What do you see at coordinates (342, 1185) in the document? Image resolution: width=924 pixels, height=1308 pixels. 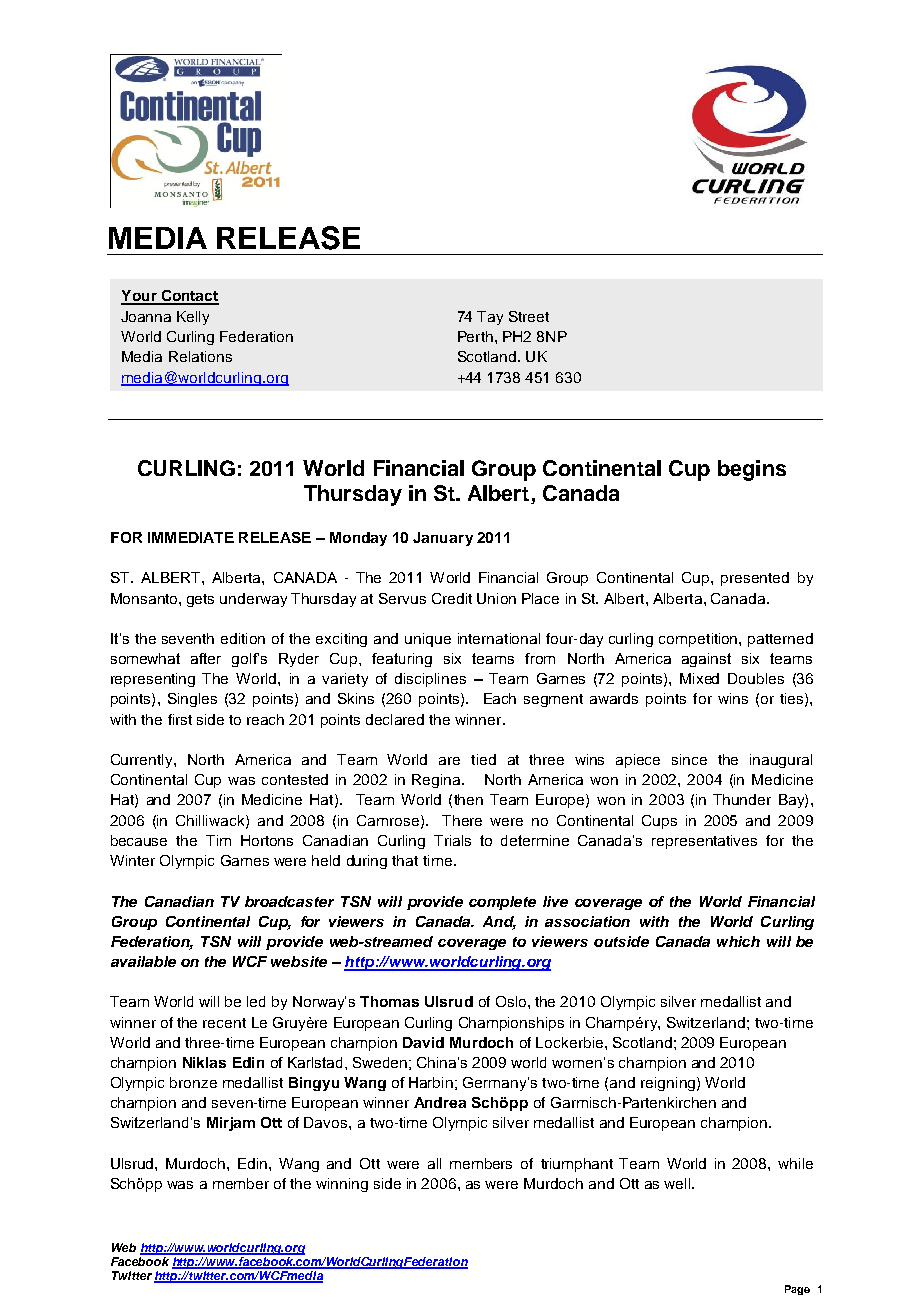 I see `winning` at bounding box center [342, 1185].
